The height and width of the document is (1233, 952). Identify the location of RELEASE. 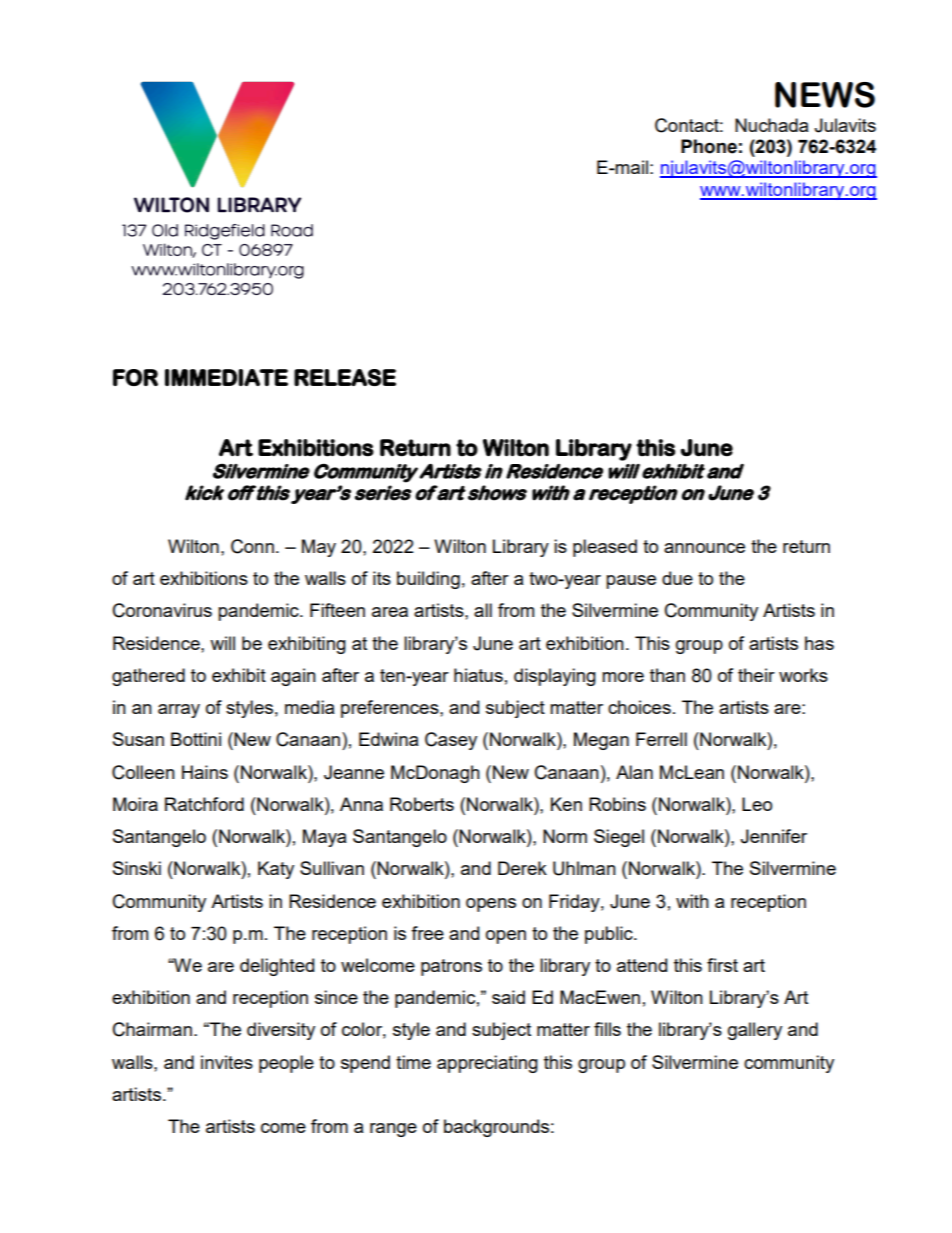
(345, 377).
